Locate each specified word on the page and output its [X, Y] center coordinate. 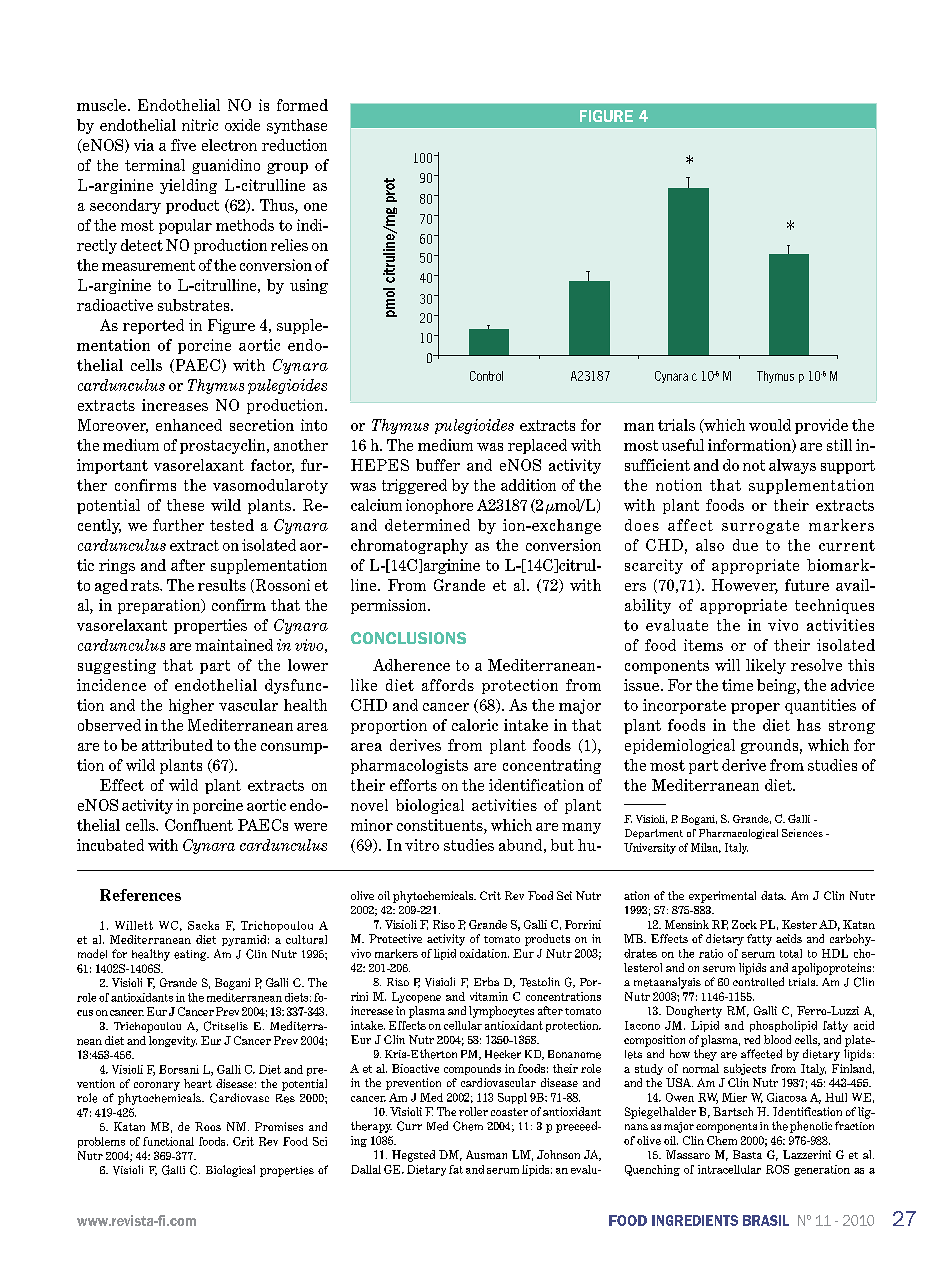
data [773, 895]
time [737, 685]
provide [821, 426]
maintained [234, 645]
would [770, 425]
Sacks [203, 925]
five [183, 145]
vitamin [489, 996]
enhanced [189, 425]
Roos [208, 1126]
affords [448, 685]
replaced [537, 446]
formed [302, 105]
